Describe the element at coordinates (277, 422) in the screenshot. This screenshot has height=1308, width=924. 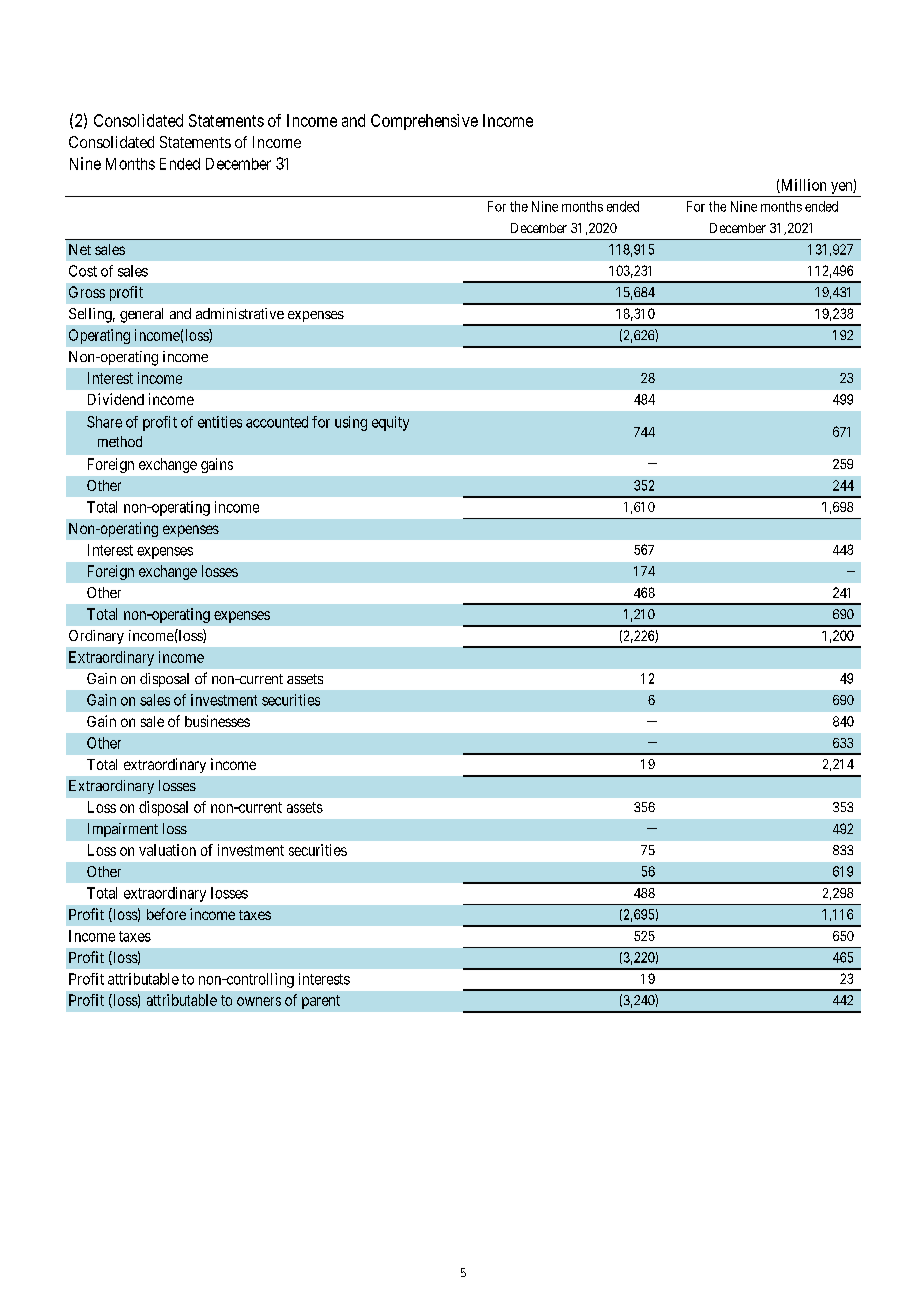
I see `accounted` at that location.
